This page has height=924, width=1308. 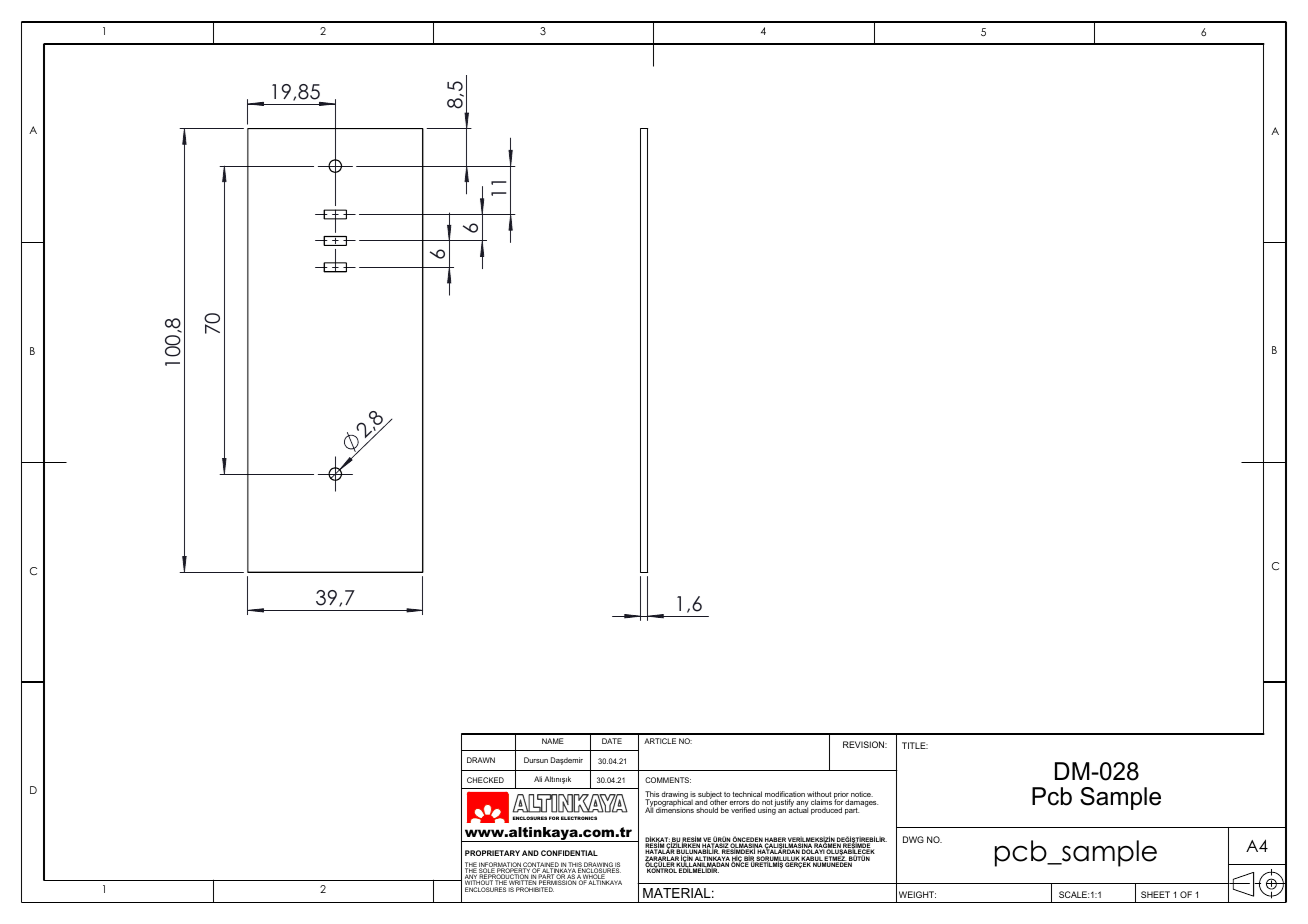 What do you see at coordinates (917, 894) in the page?
I see `WEIGHT` at bounding box center [917, 894].
